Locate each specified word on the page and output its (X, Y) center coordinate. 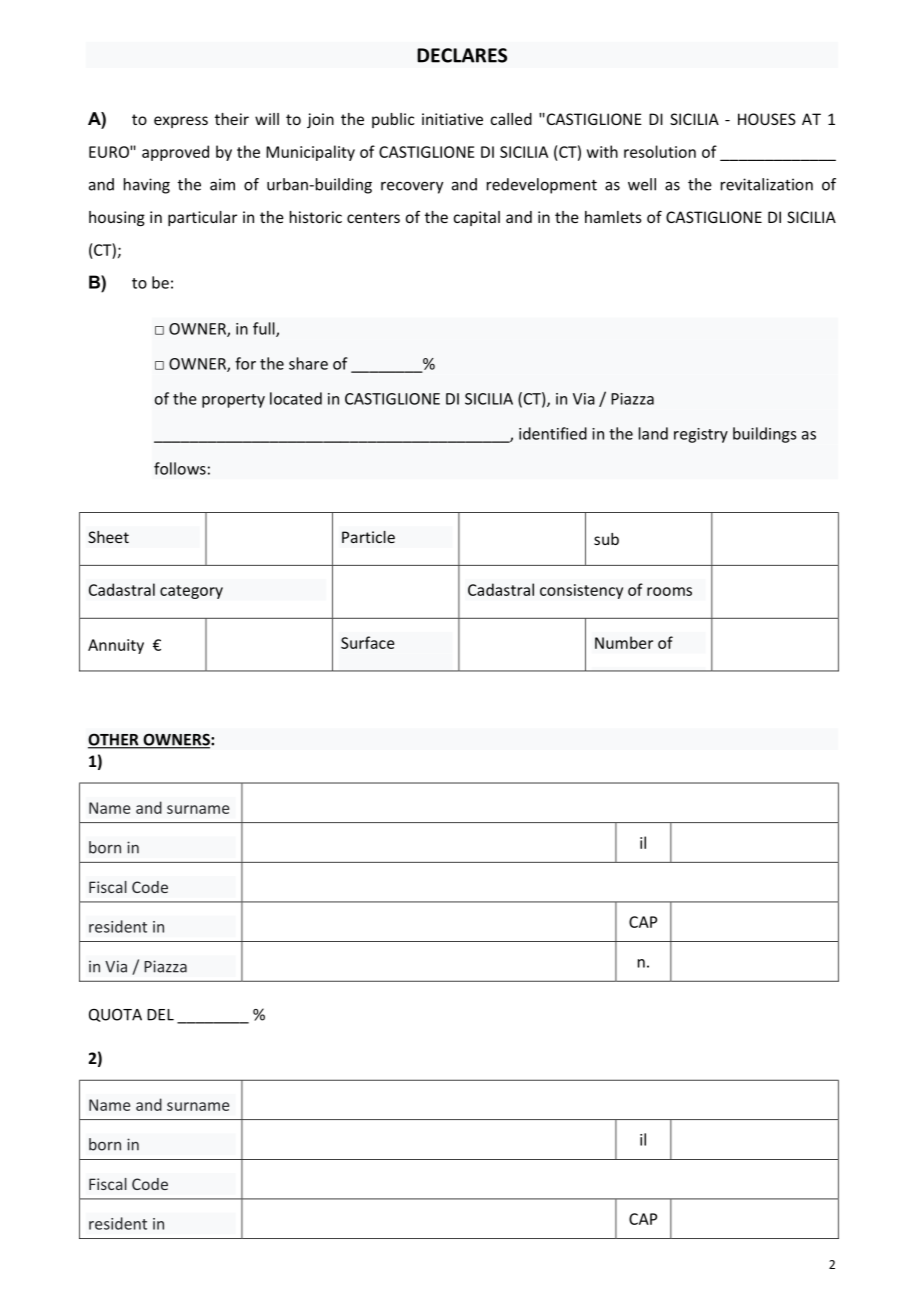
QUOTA (115, 1015)
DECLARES (462, 55)
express (181, 122)
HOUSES (767, 119)
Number (624, 642)
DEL (160, 1015)
